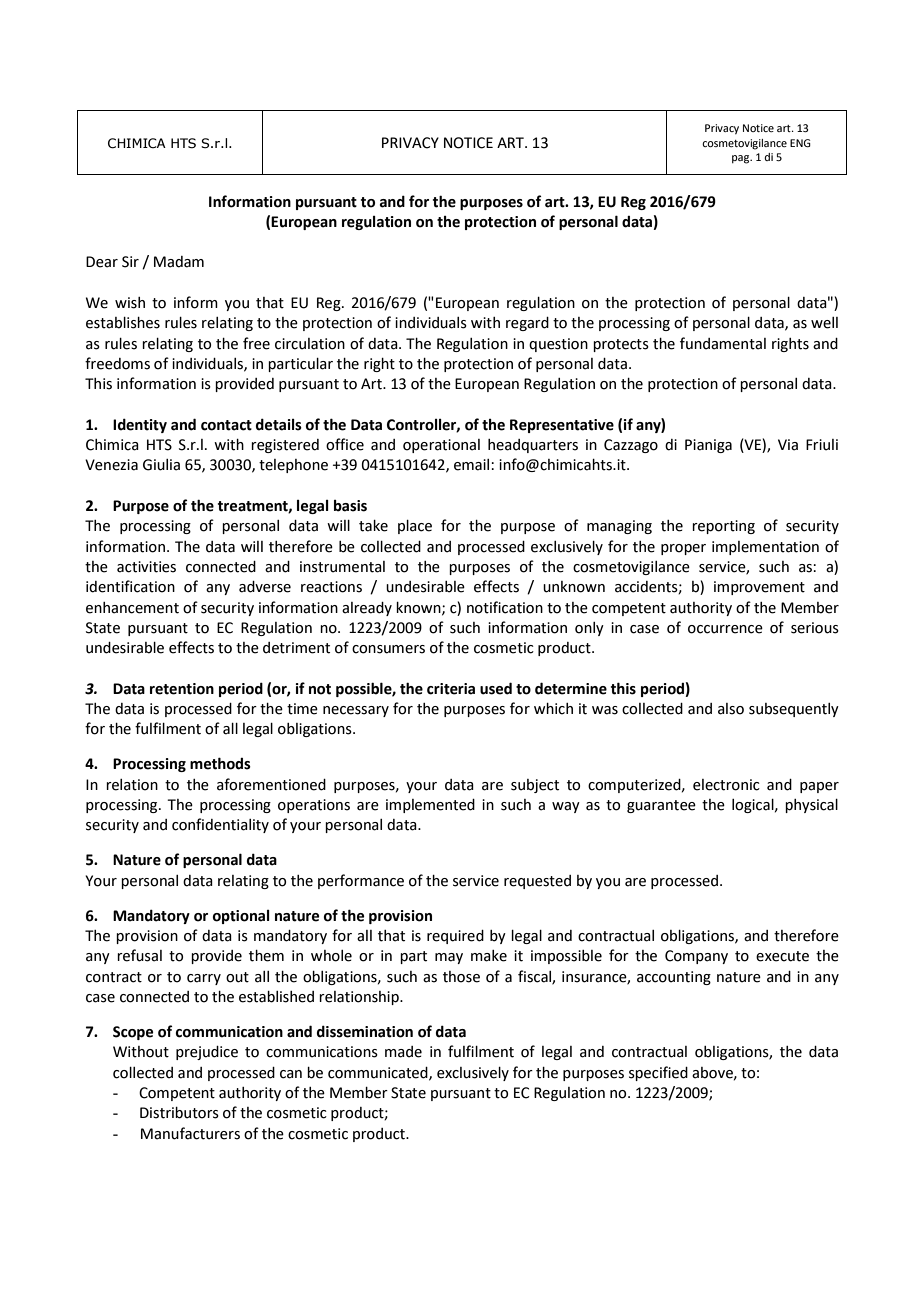 This screenshot has height=1308, width=924. Describe the element at coordinates (527, 324) in the screenshot. I see `regard` at that location.
